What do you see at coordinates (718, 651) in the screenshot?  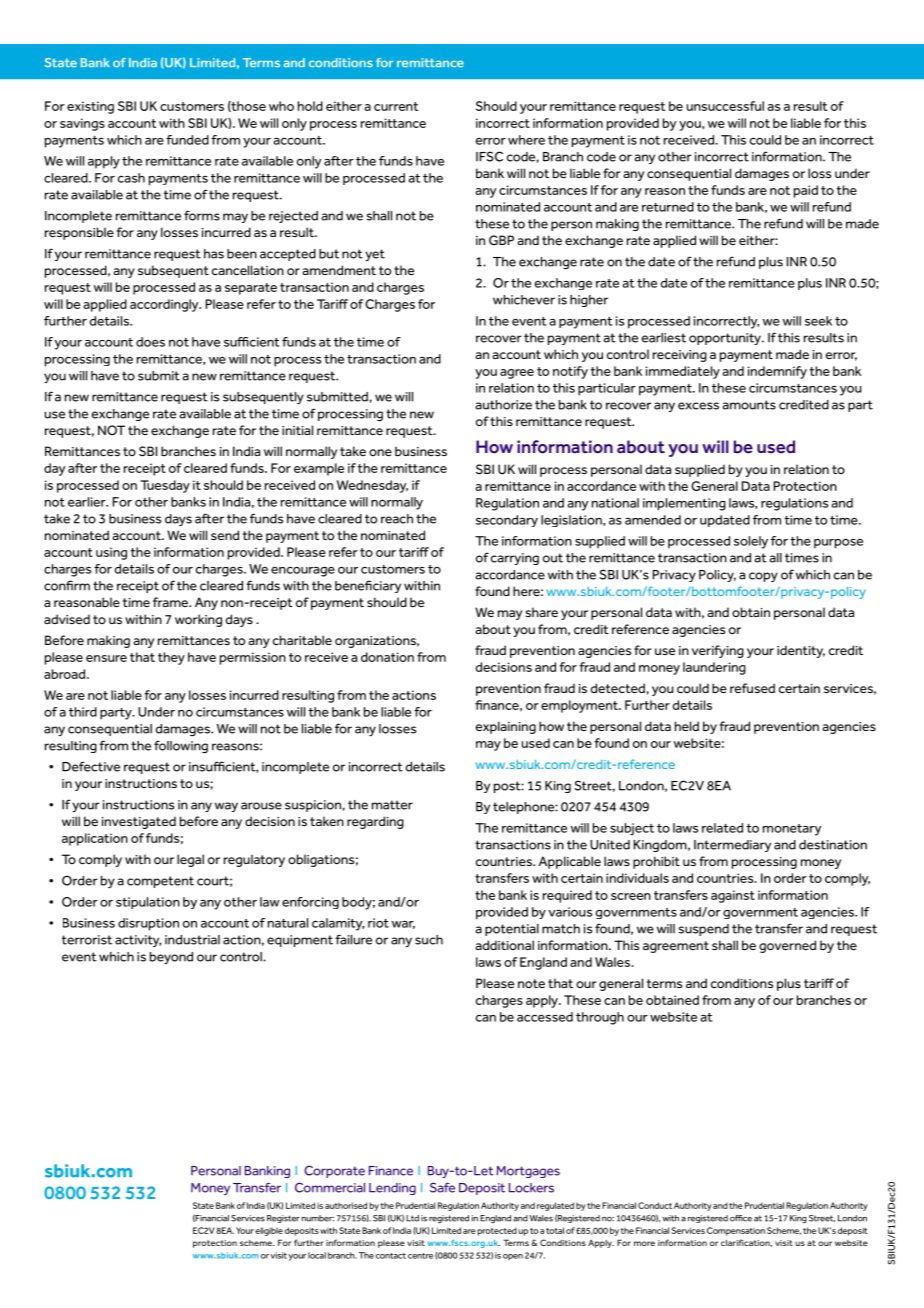 I see `verifying` at bounding box center [718, 651].
